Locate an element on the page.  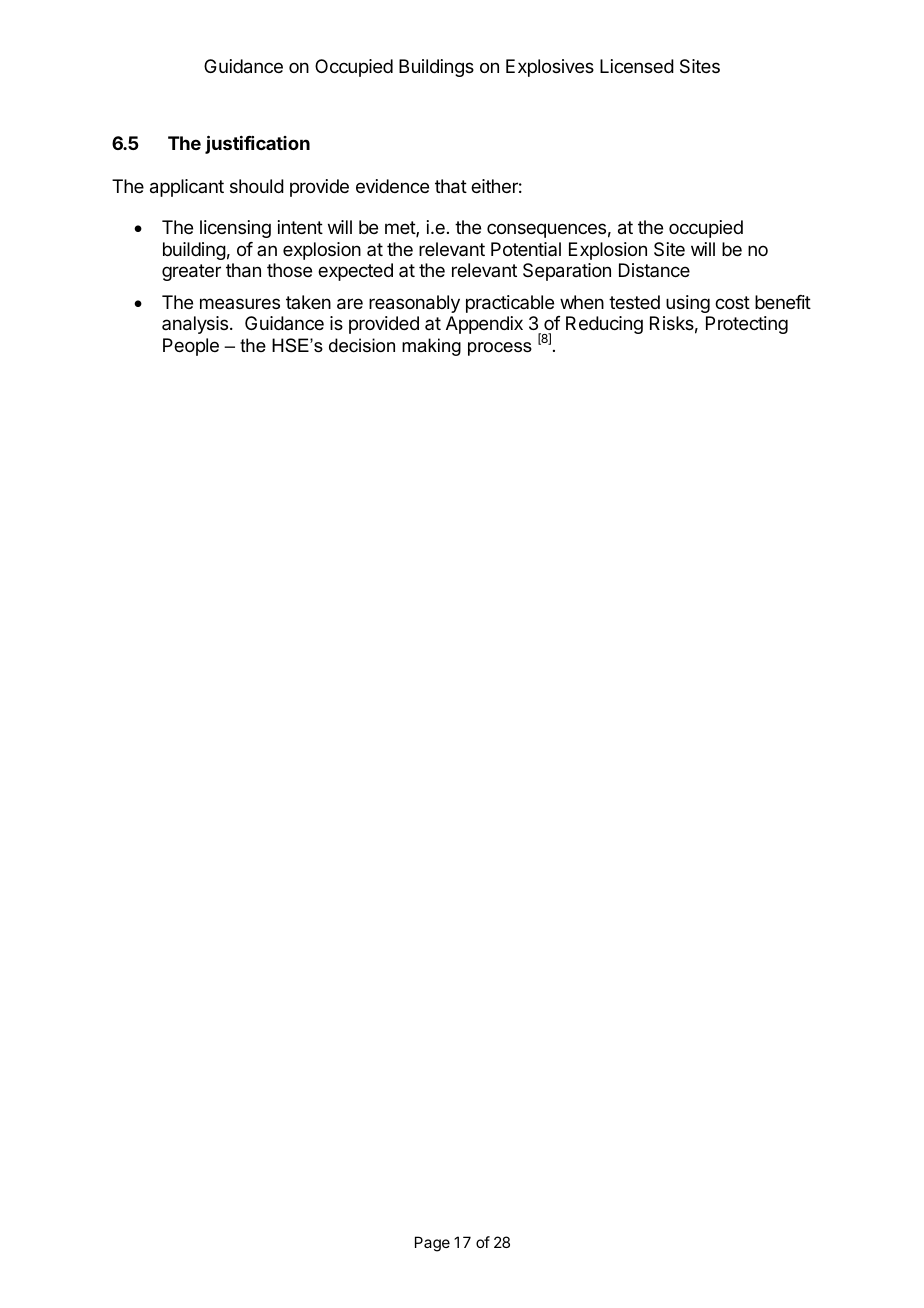
Licensed is located at coordinates (637, 66).
